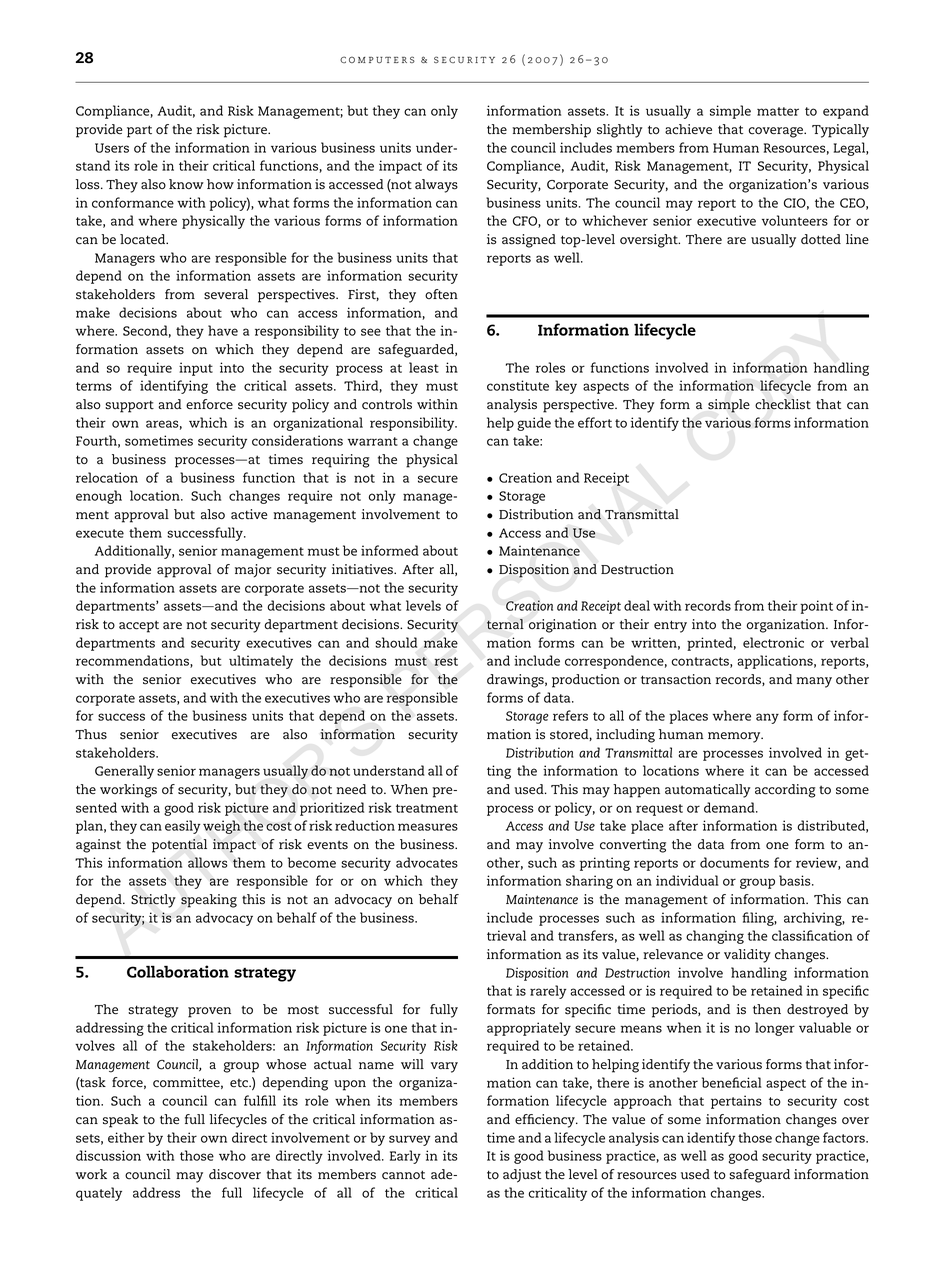 The image size is (952, 1270). Describe the element at coordinates (112, 148) in the page. I see `Users` at that location.
